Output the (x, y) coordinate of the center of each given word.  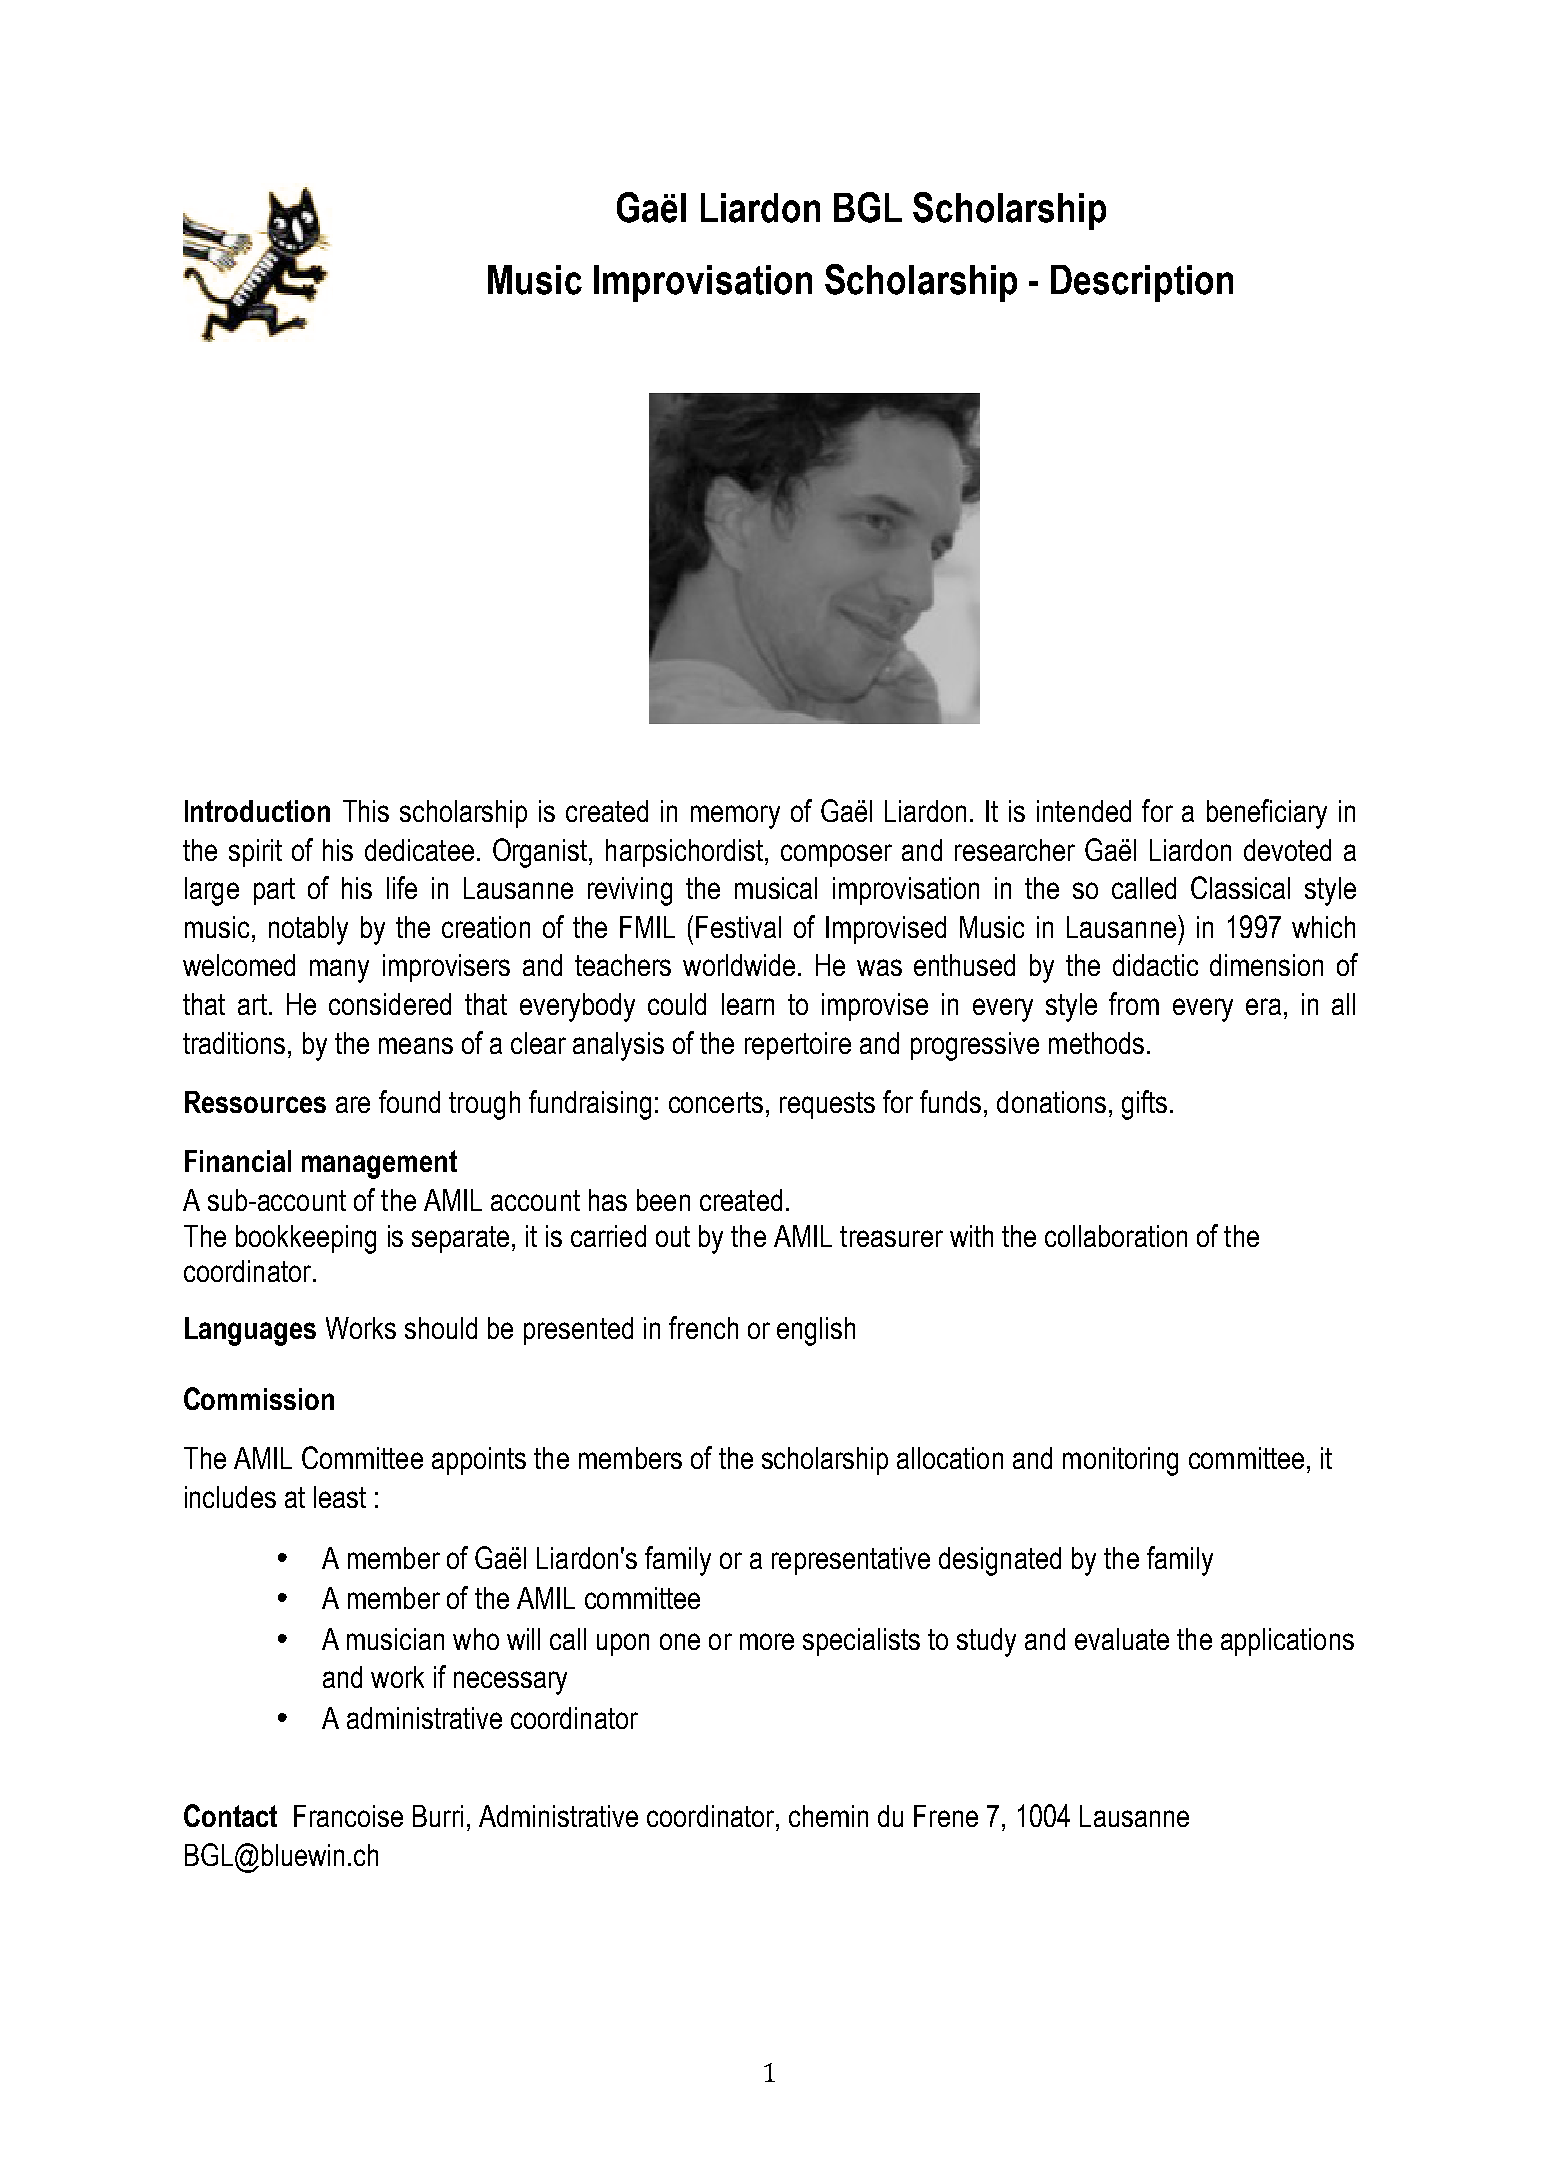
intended (1084, 811)
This (366, 811)
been (663, 1200)
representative (851, 1561)
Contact (230, 1815)
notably (308, 930)
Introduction (257, 811)
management (379, 1164)
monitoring (1120, 1461)
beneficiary (1267, 814)
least (340, 1497)
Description (1142, 283)
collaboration (1116, 1236)
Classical (1240, 887)
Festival (738, 927)
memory (735, 817)
